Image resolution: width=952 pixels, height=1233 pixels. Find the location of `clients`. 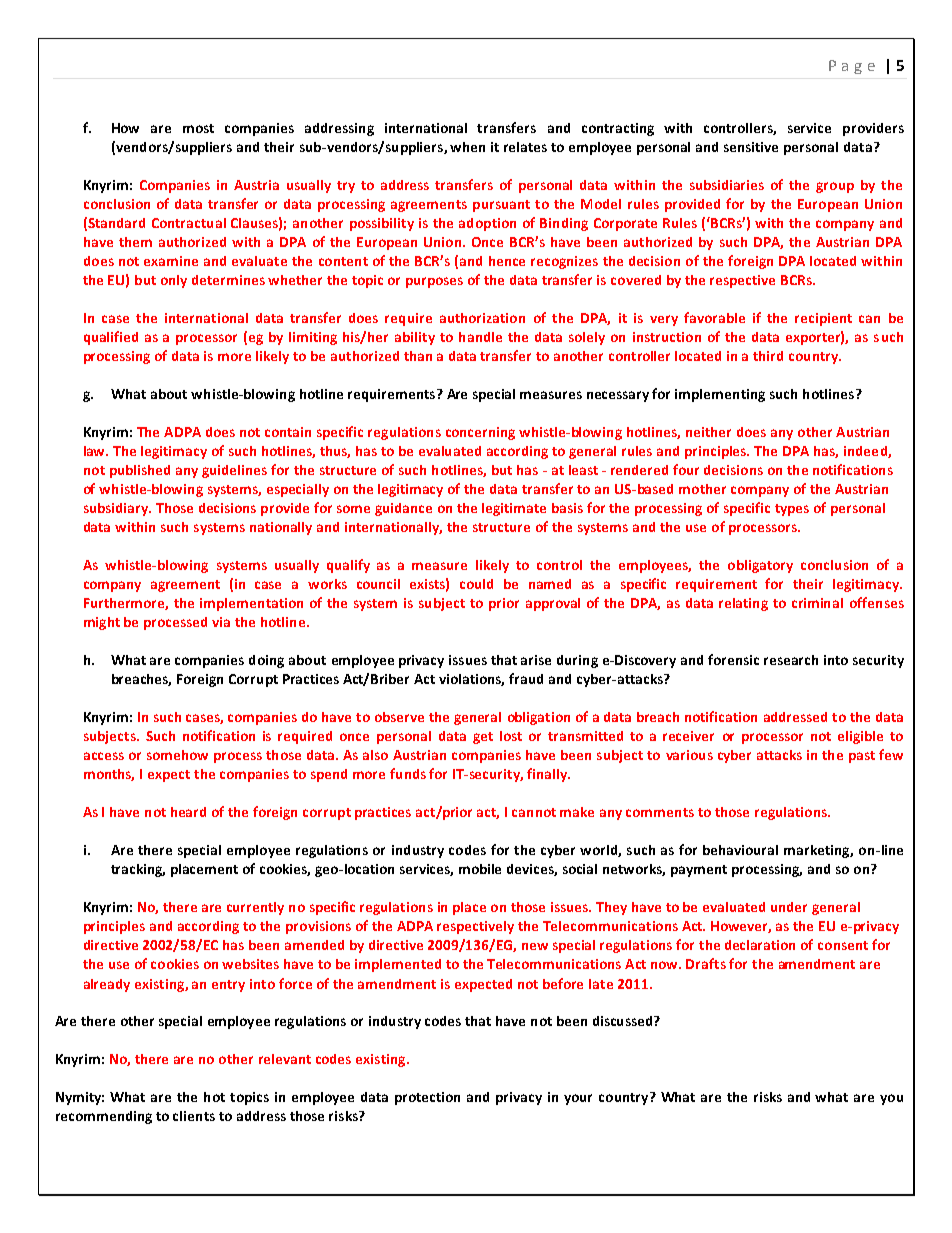

clients is located at coordinates (194, 1116).
